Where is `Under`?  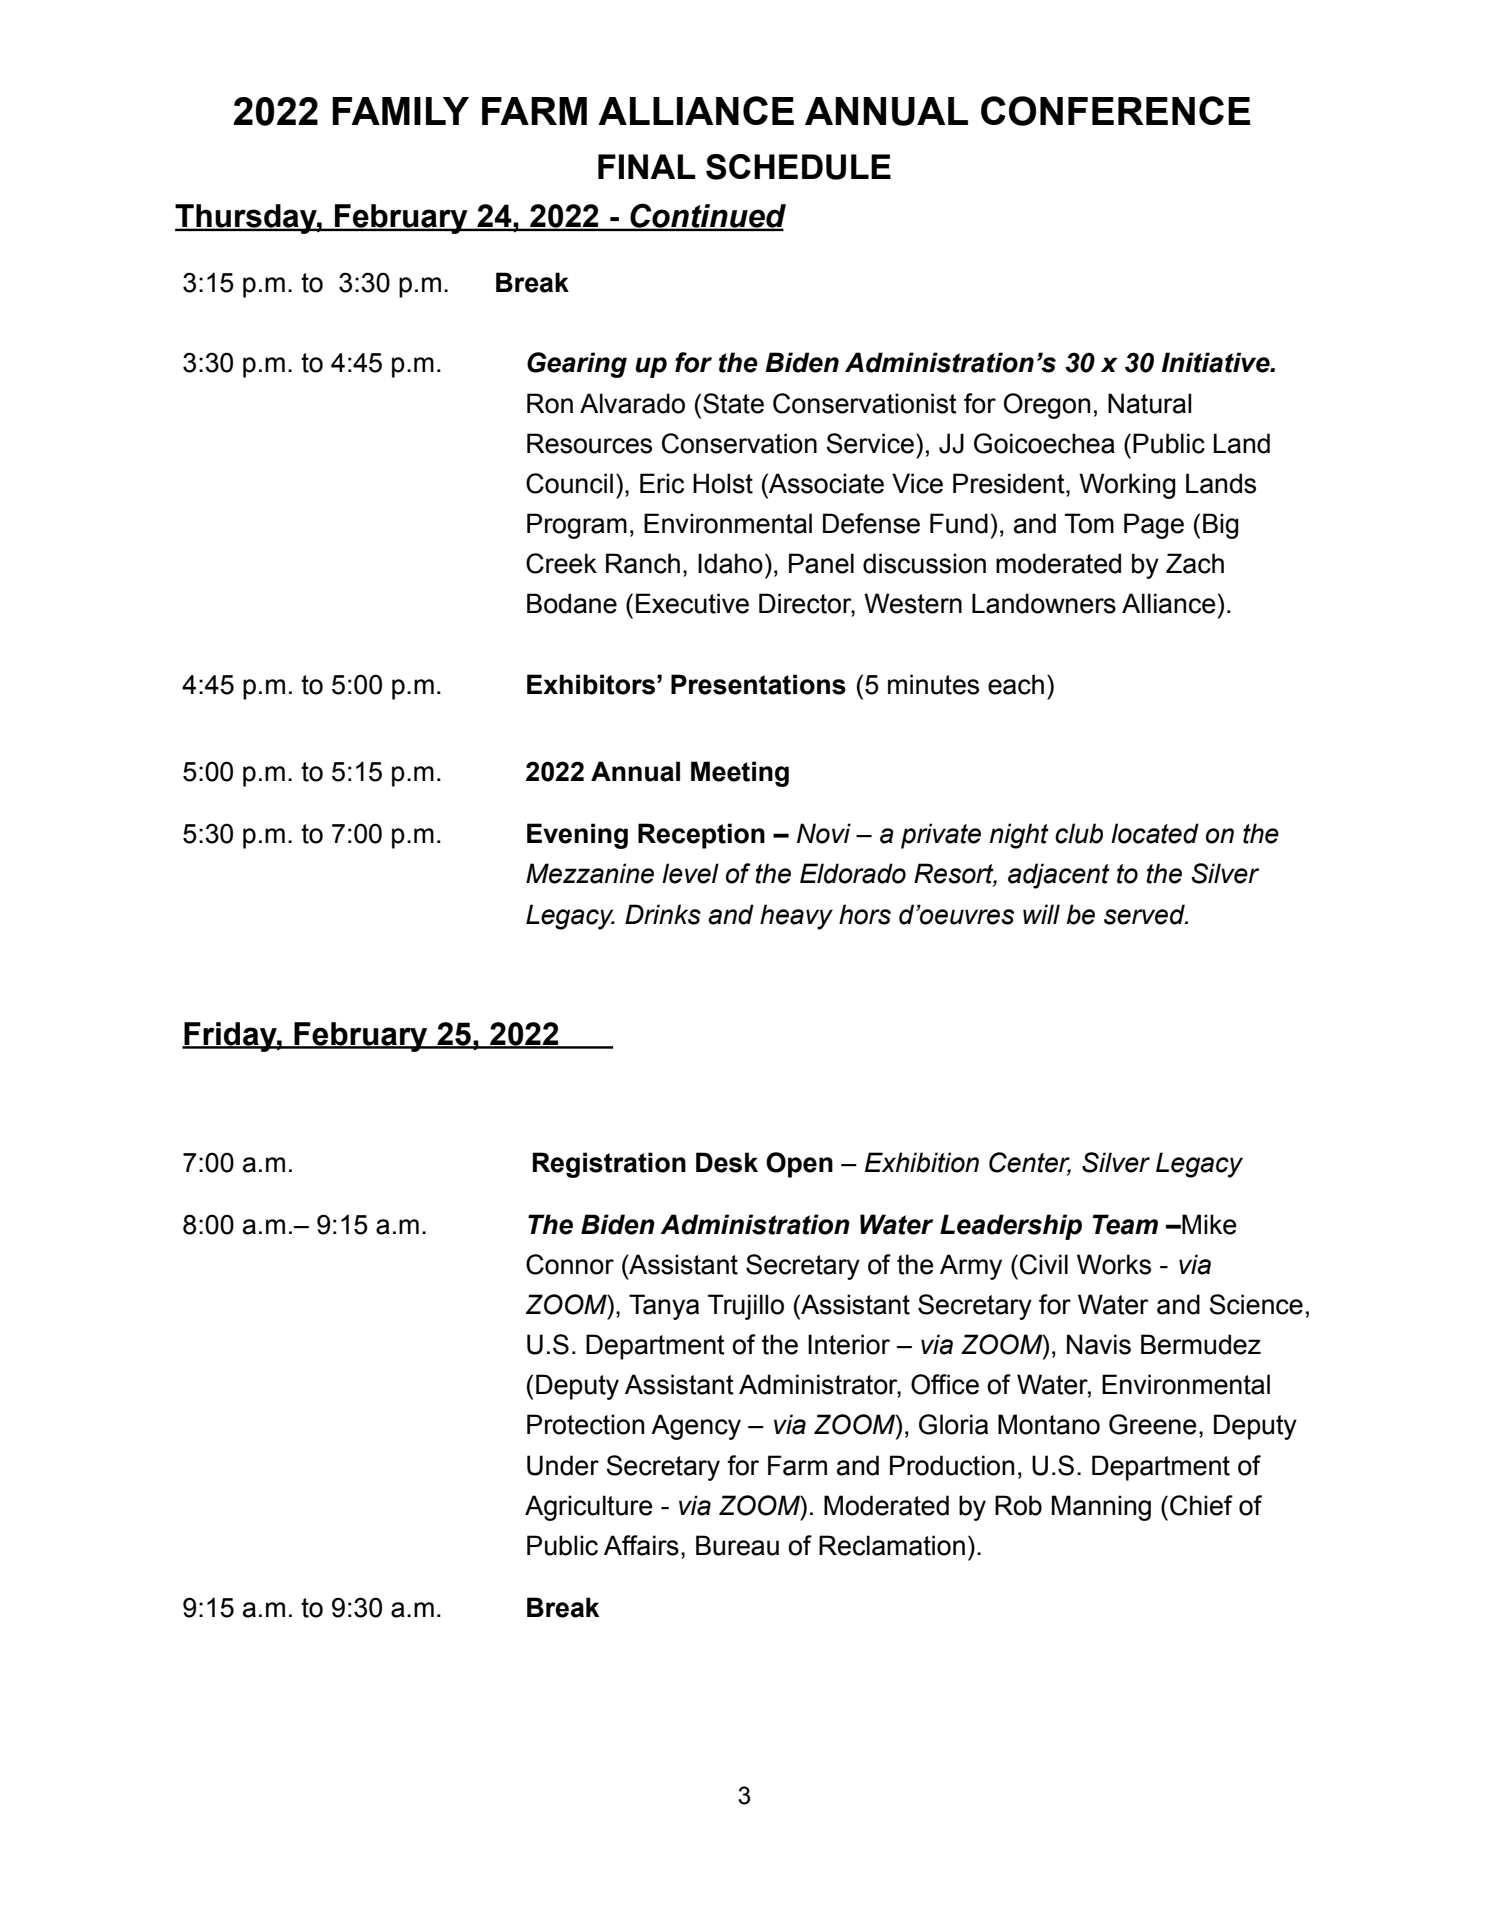
Under is located at coordinates (563, 1465).
